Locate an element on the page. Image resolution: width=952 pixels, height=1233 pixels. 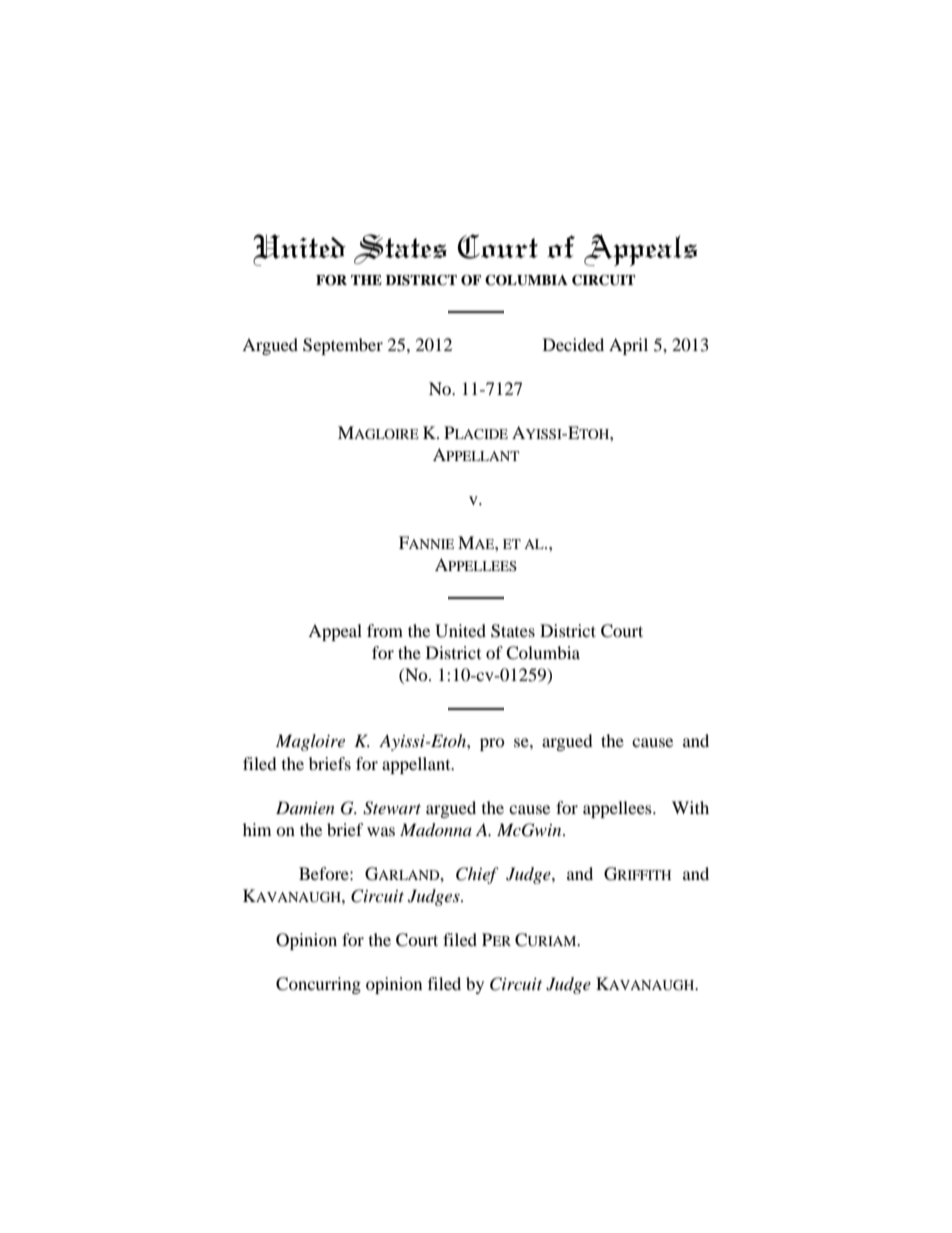
Madonna is located at coordinates (436, 830).
